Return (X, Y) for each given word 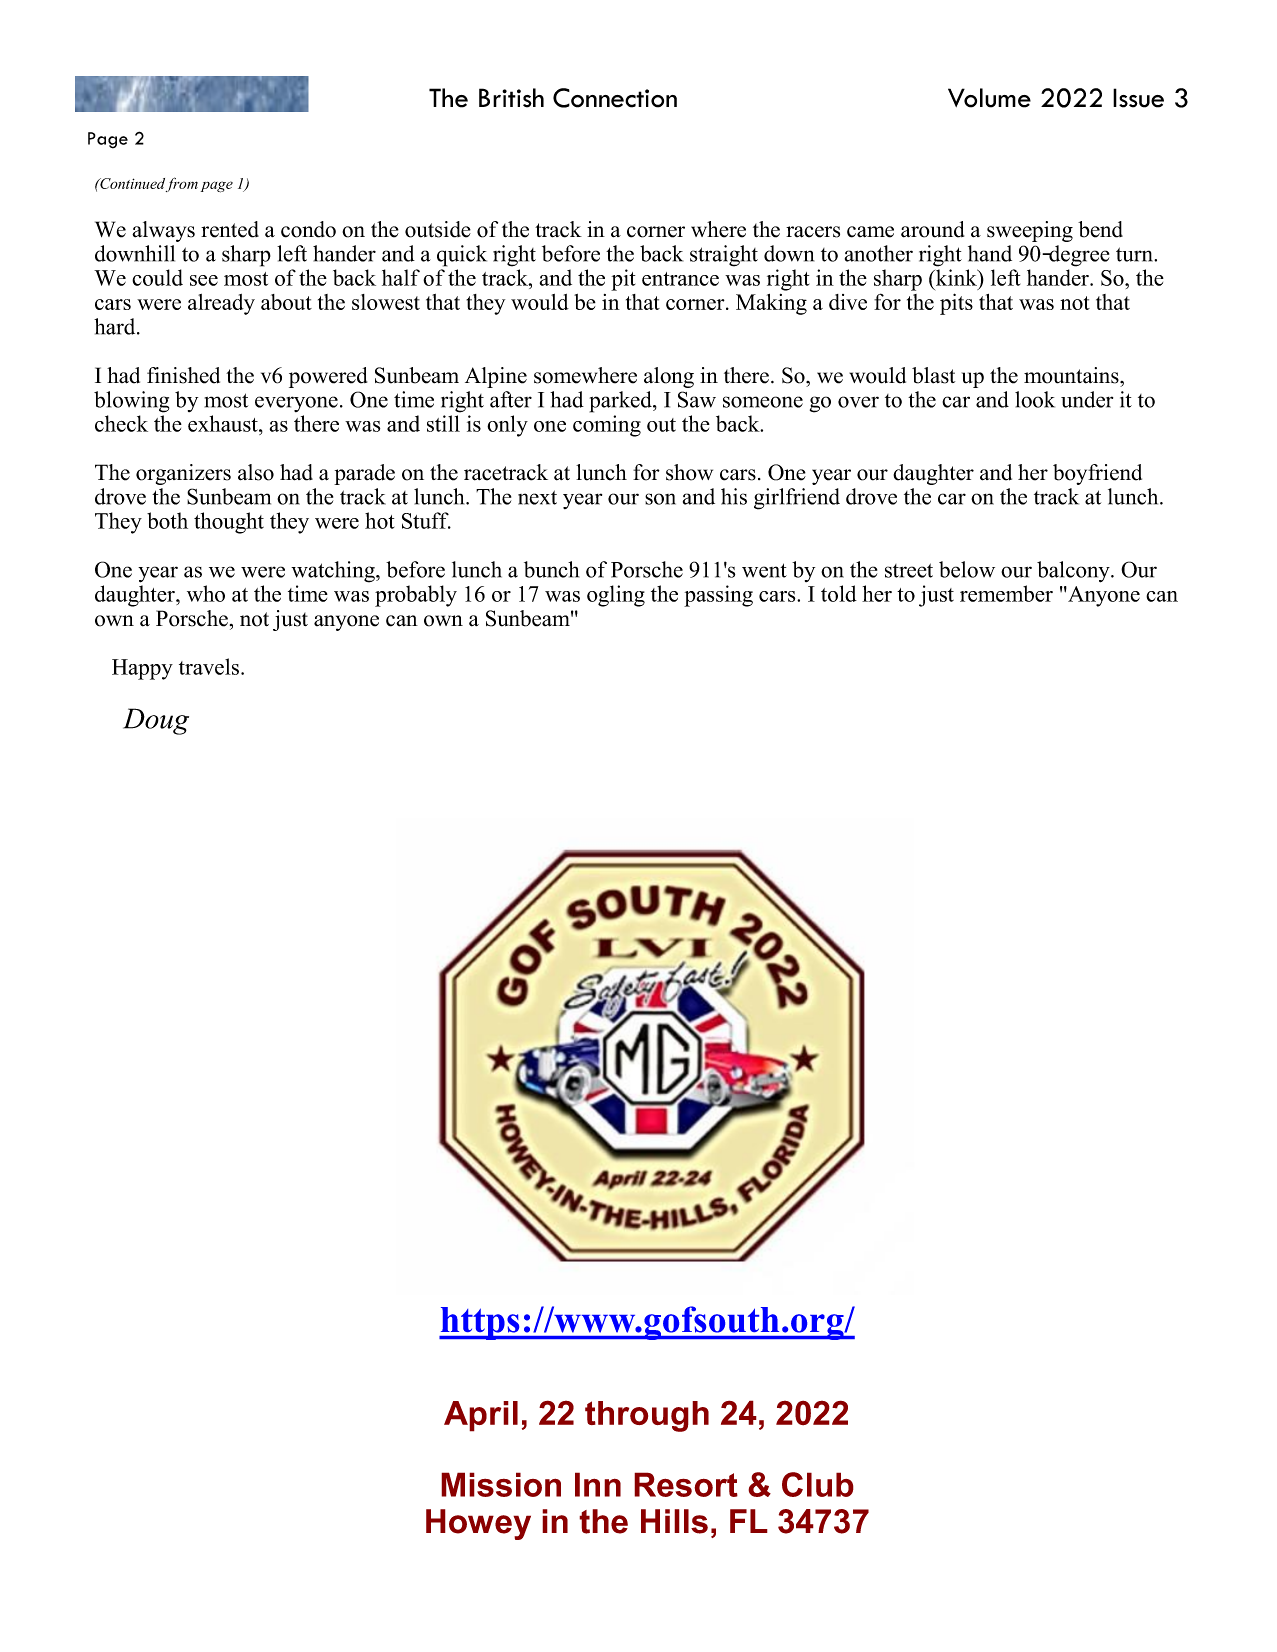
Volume (989, 98)
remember (1006, 593)
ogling (616, 596)
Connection (615, 98)
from (182, 184)
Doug (156, 721)
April (481, 1416)
